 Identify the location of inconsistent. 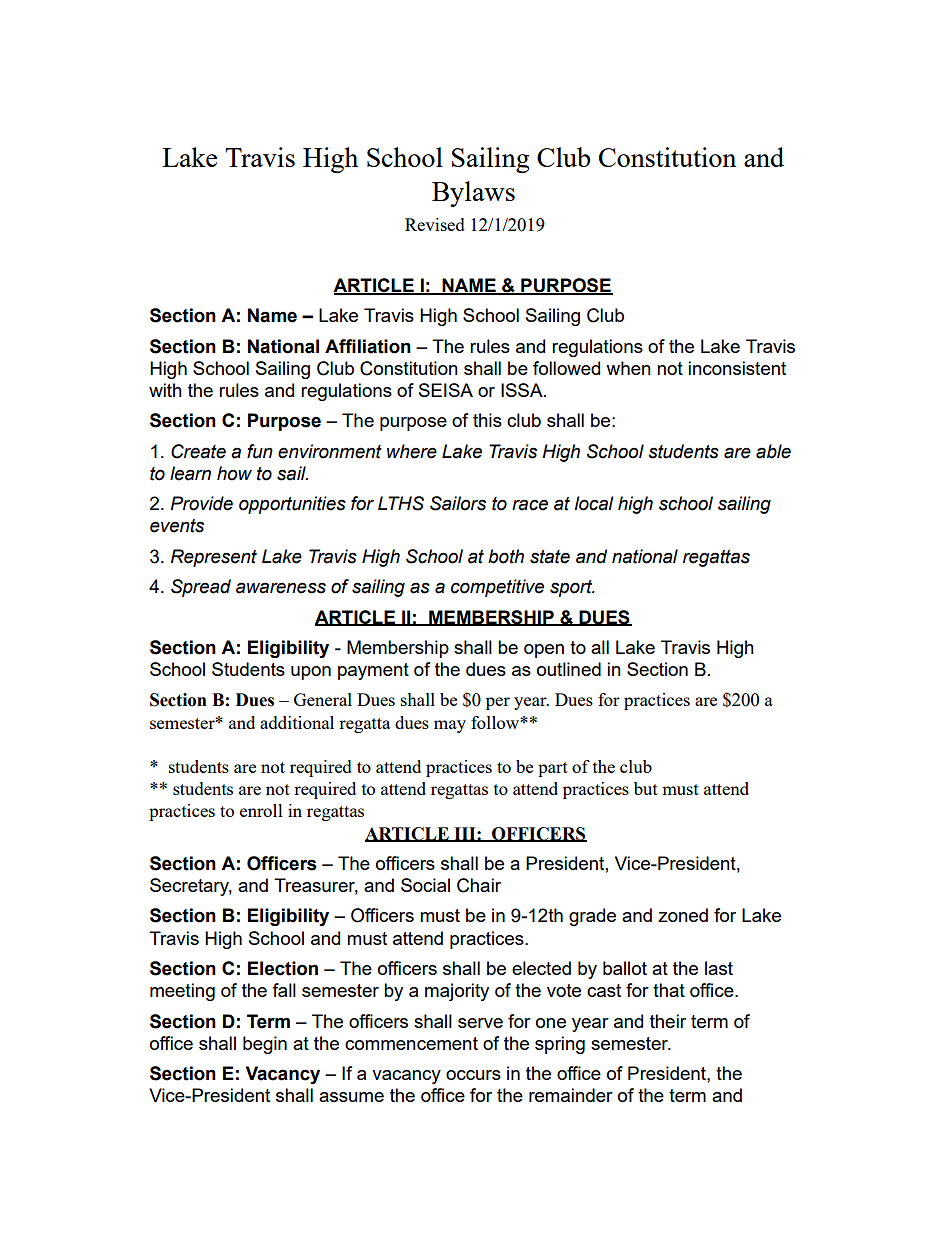
(737, 368).
